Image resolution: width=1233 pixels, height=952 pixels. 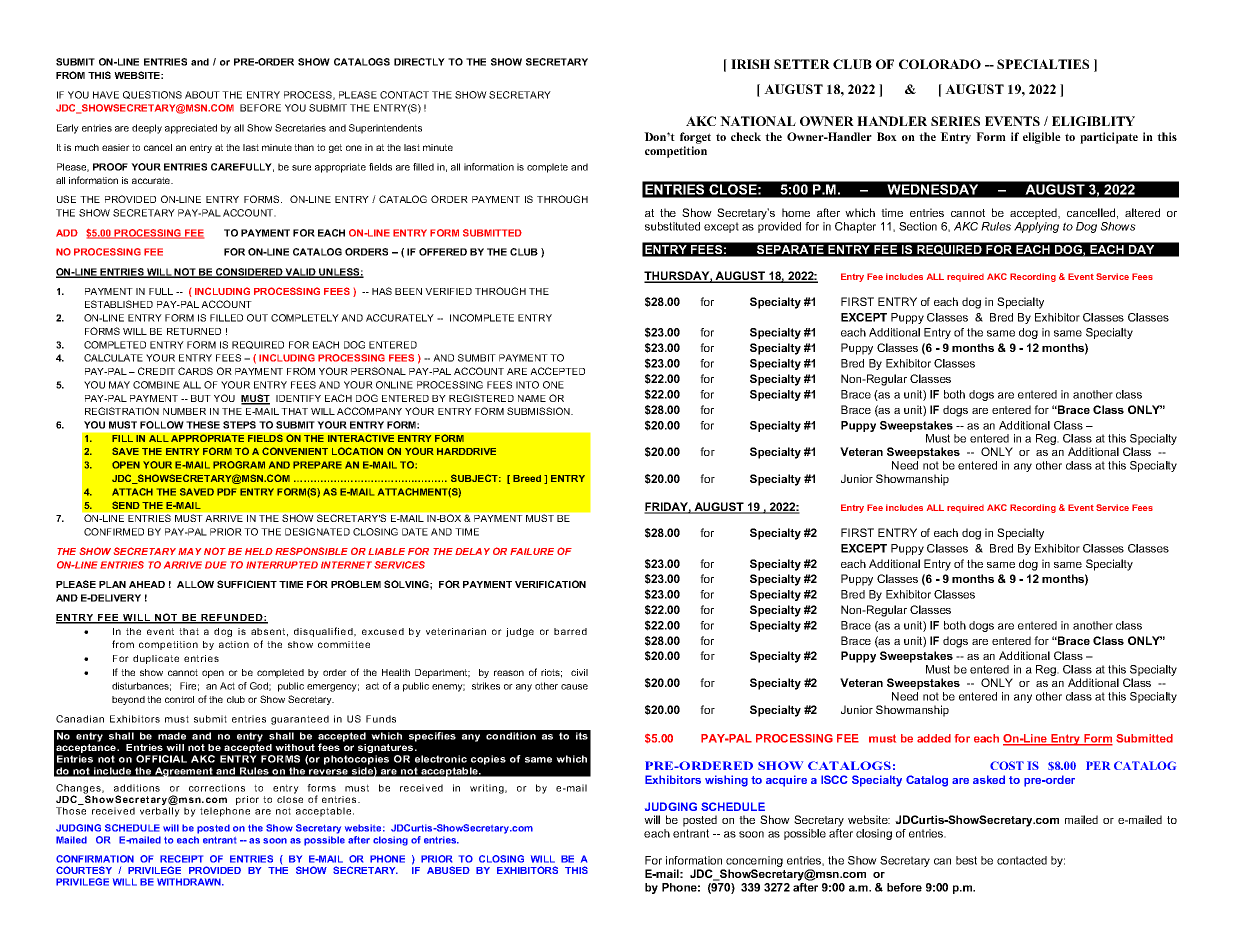 I want to click on substituted, so click(x=672, y=226).
